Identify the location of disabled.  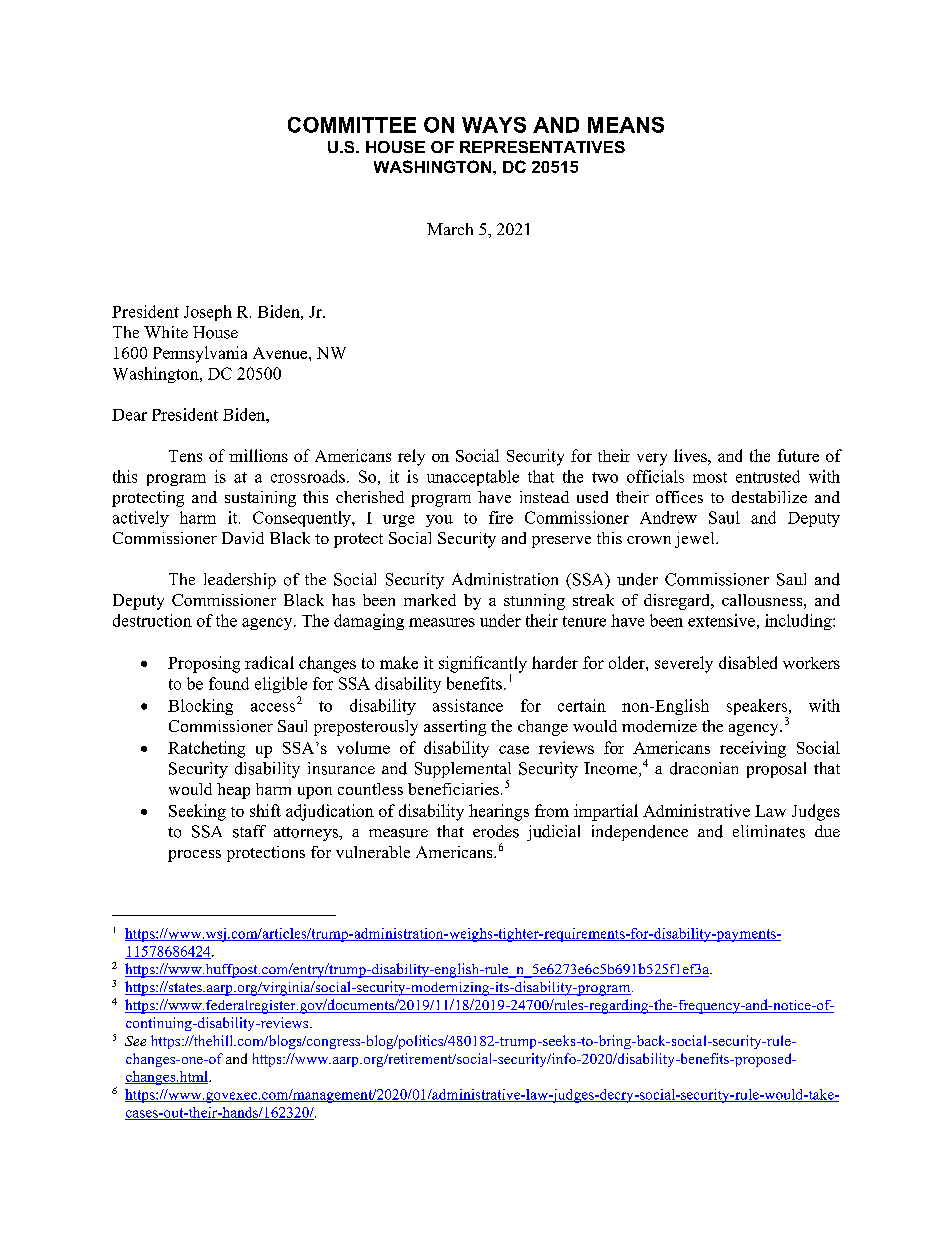
(748, 662).
